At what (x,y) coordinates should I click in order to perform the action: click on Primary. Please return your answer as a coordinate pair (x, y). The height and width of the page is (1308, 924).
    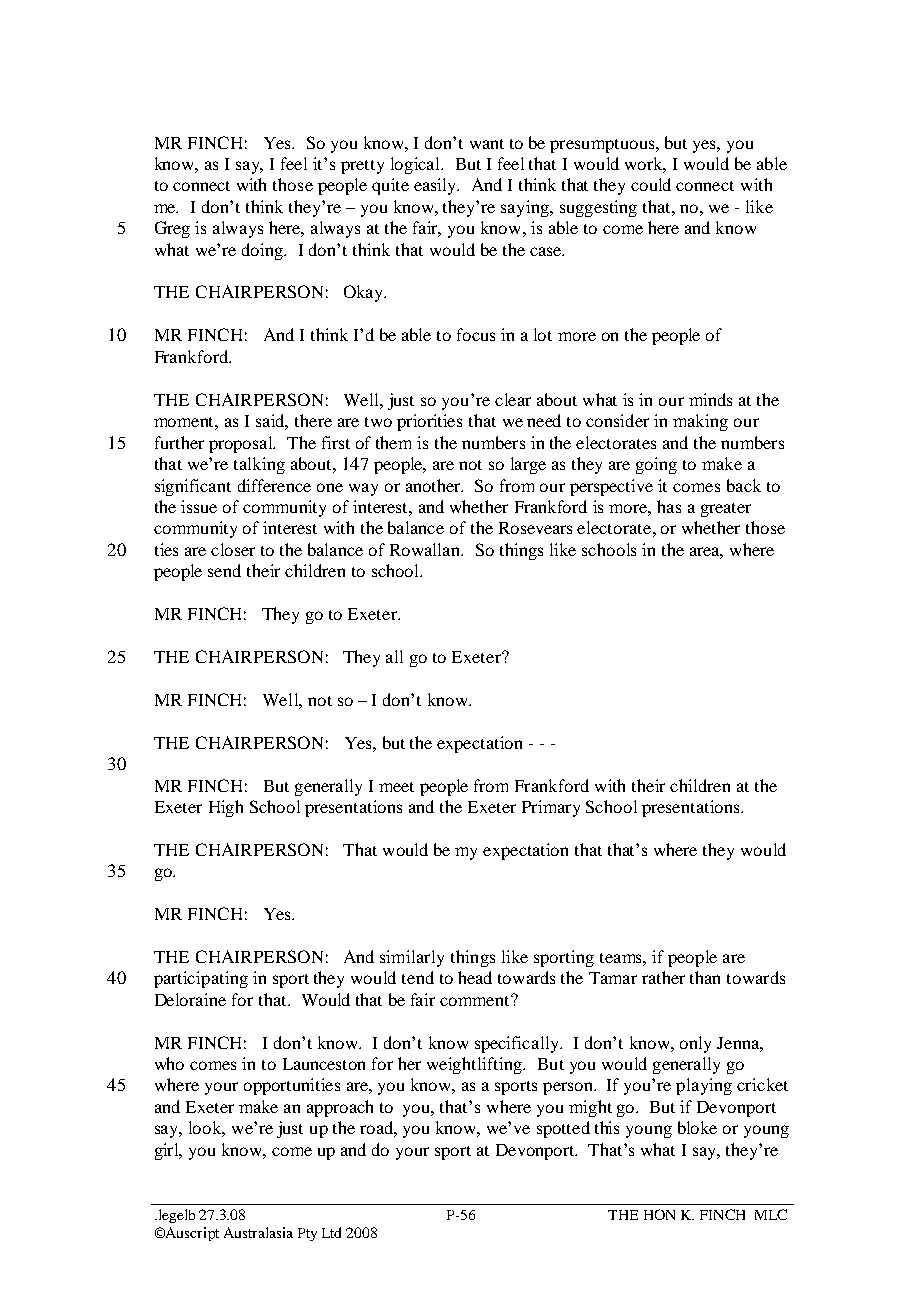
    Looking at the image, I should click on (551, 808).
